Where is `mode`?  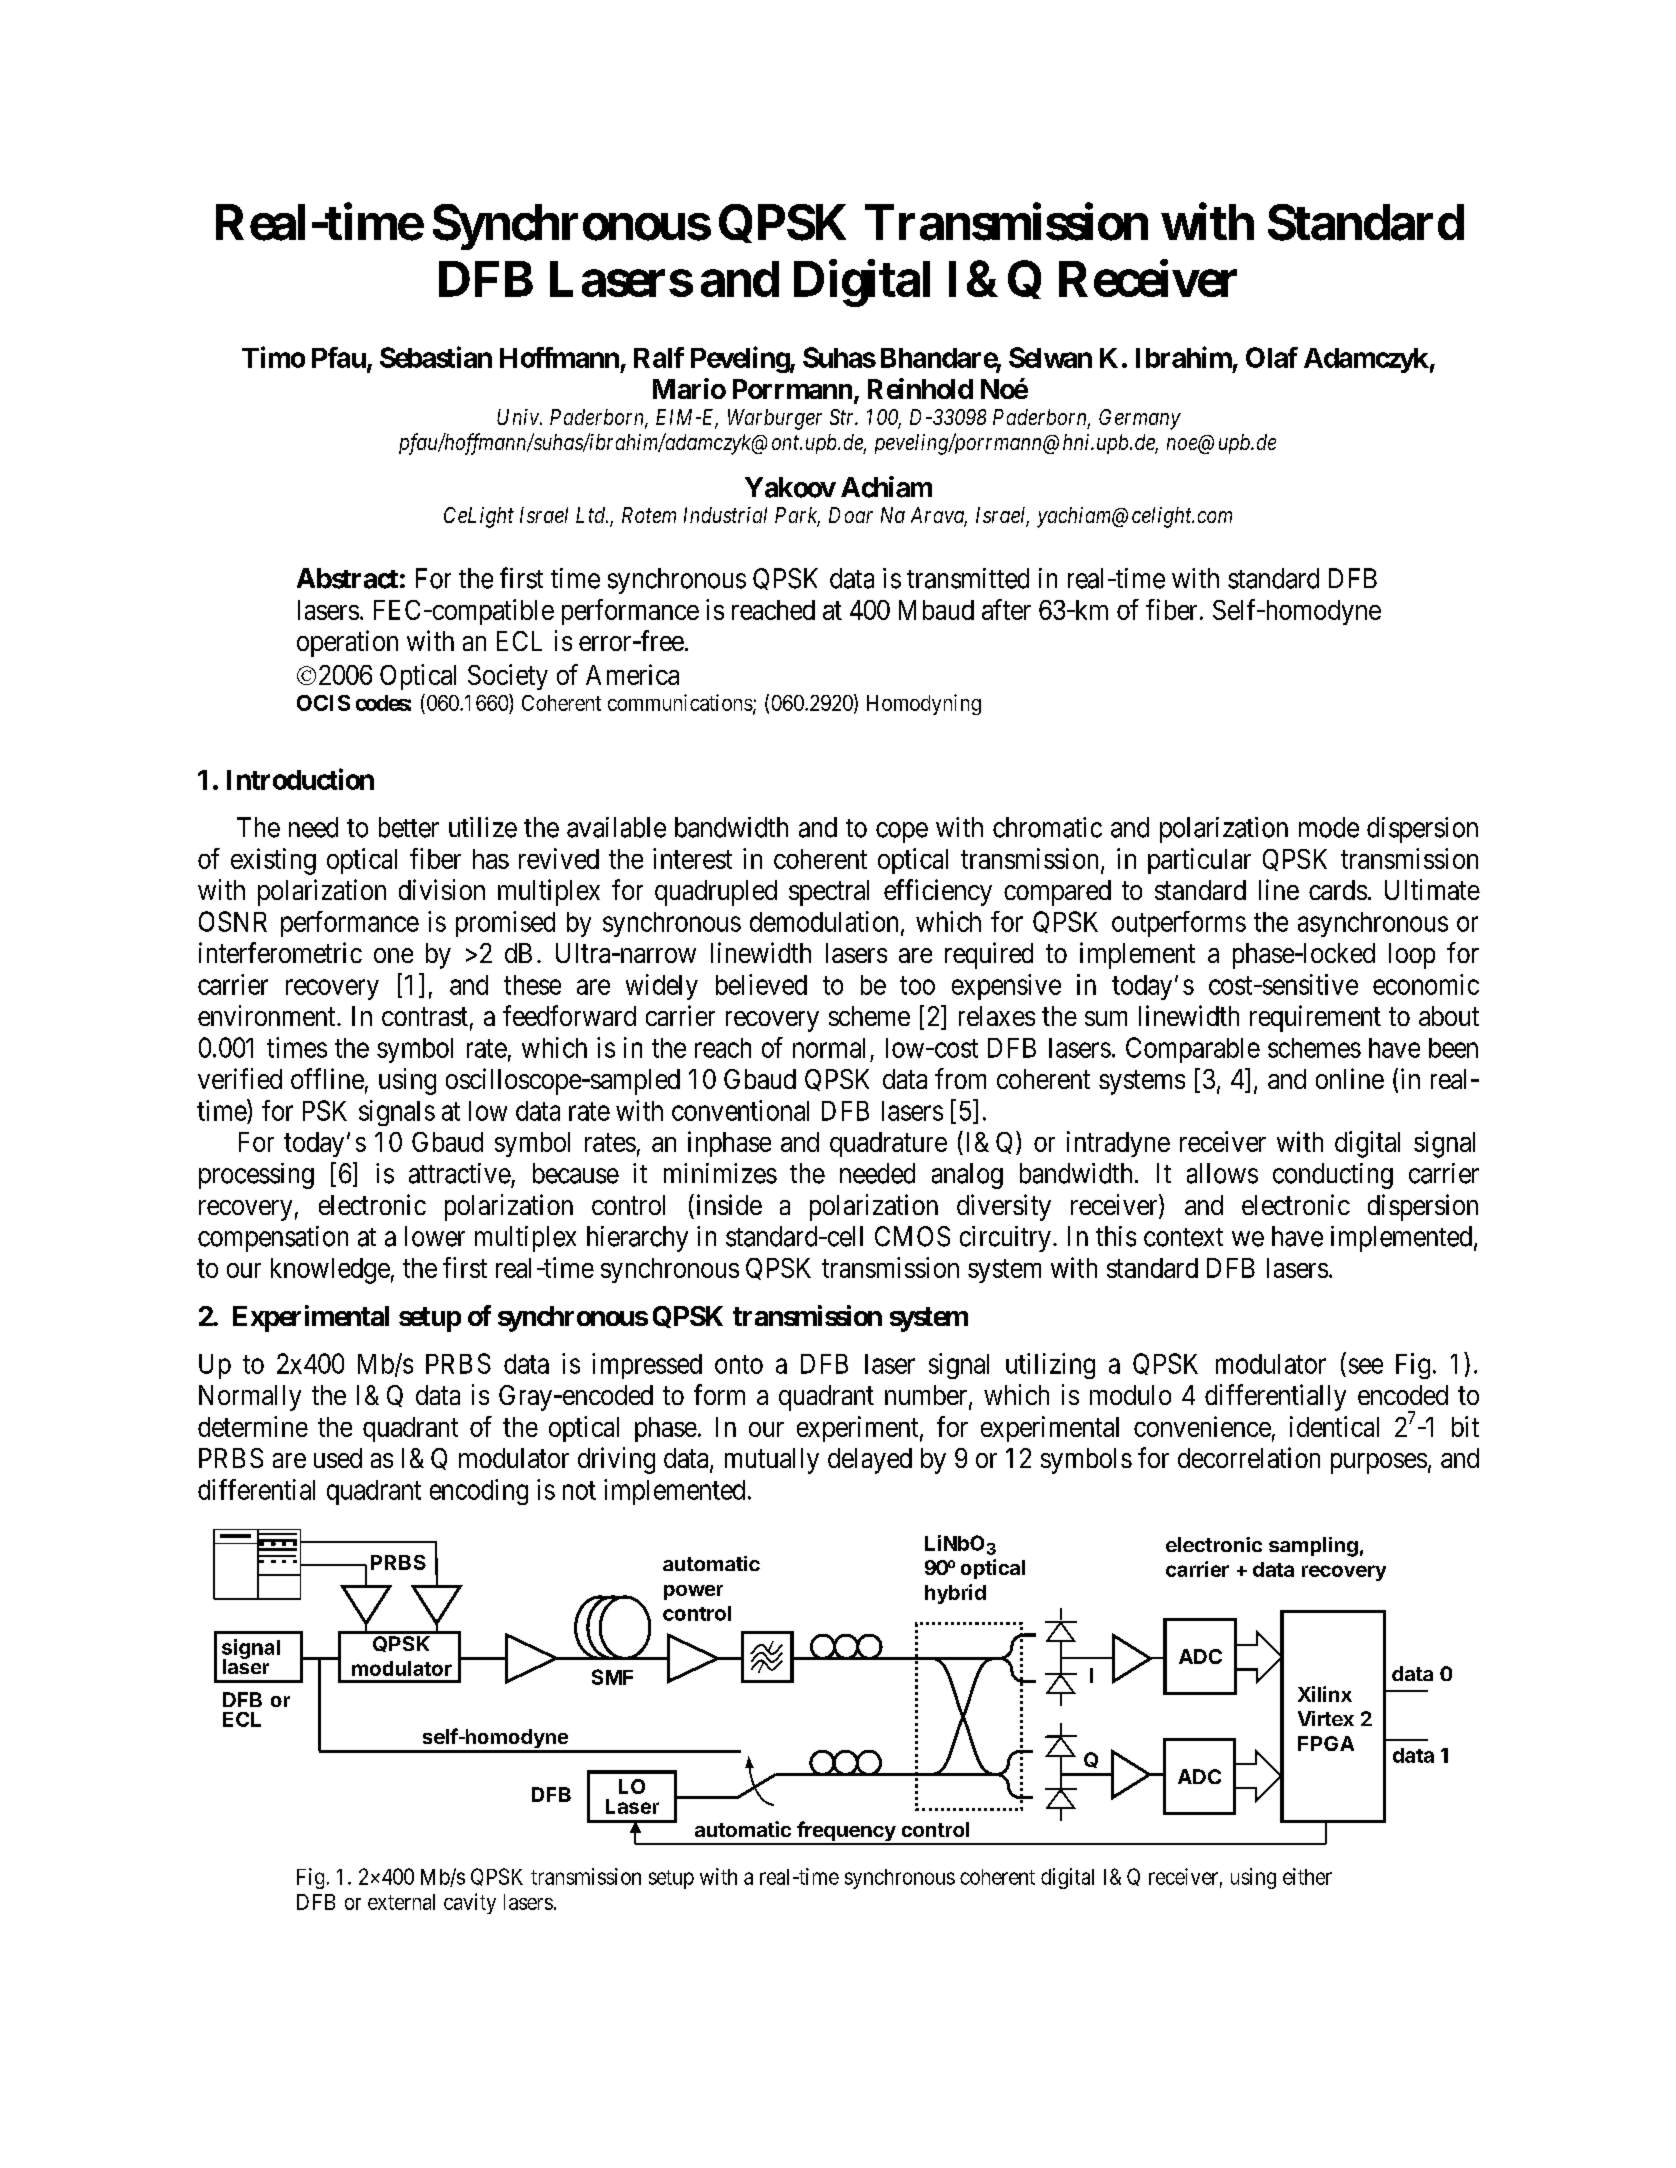
mode is located at coordinates (1329, 827).
